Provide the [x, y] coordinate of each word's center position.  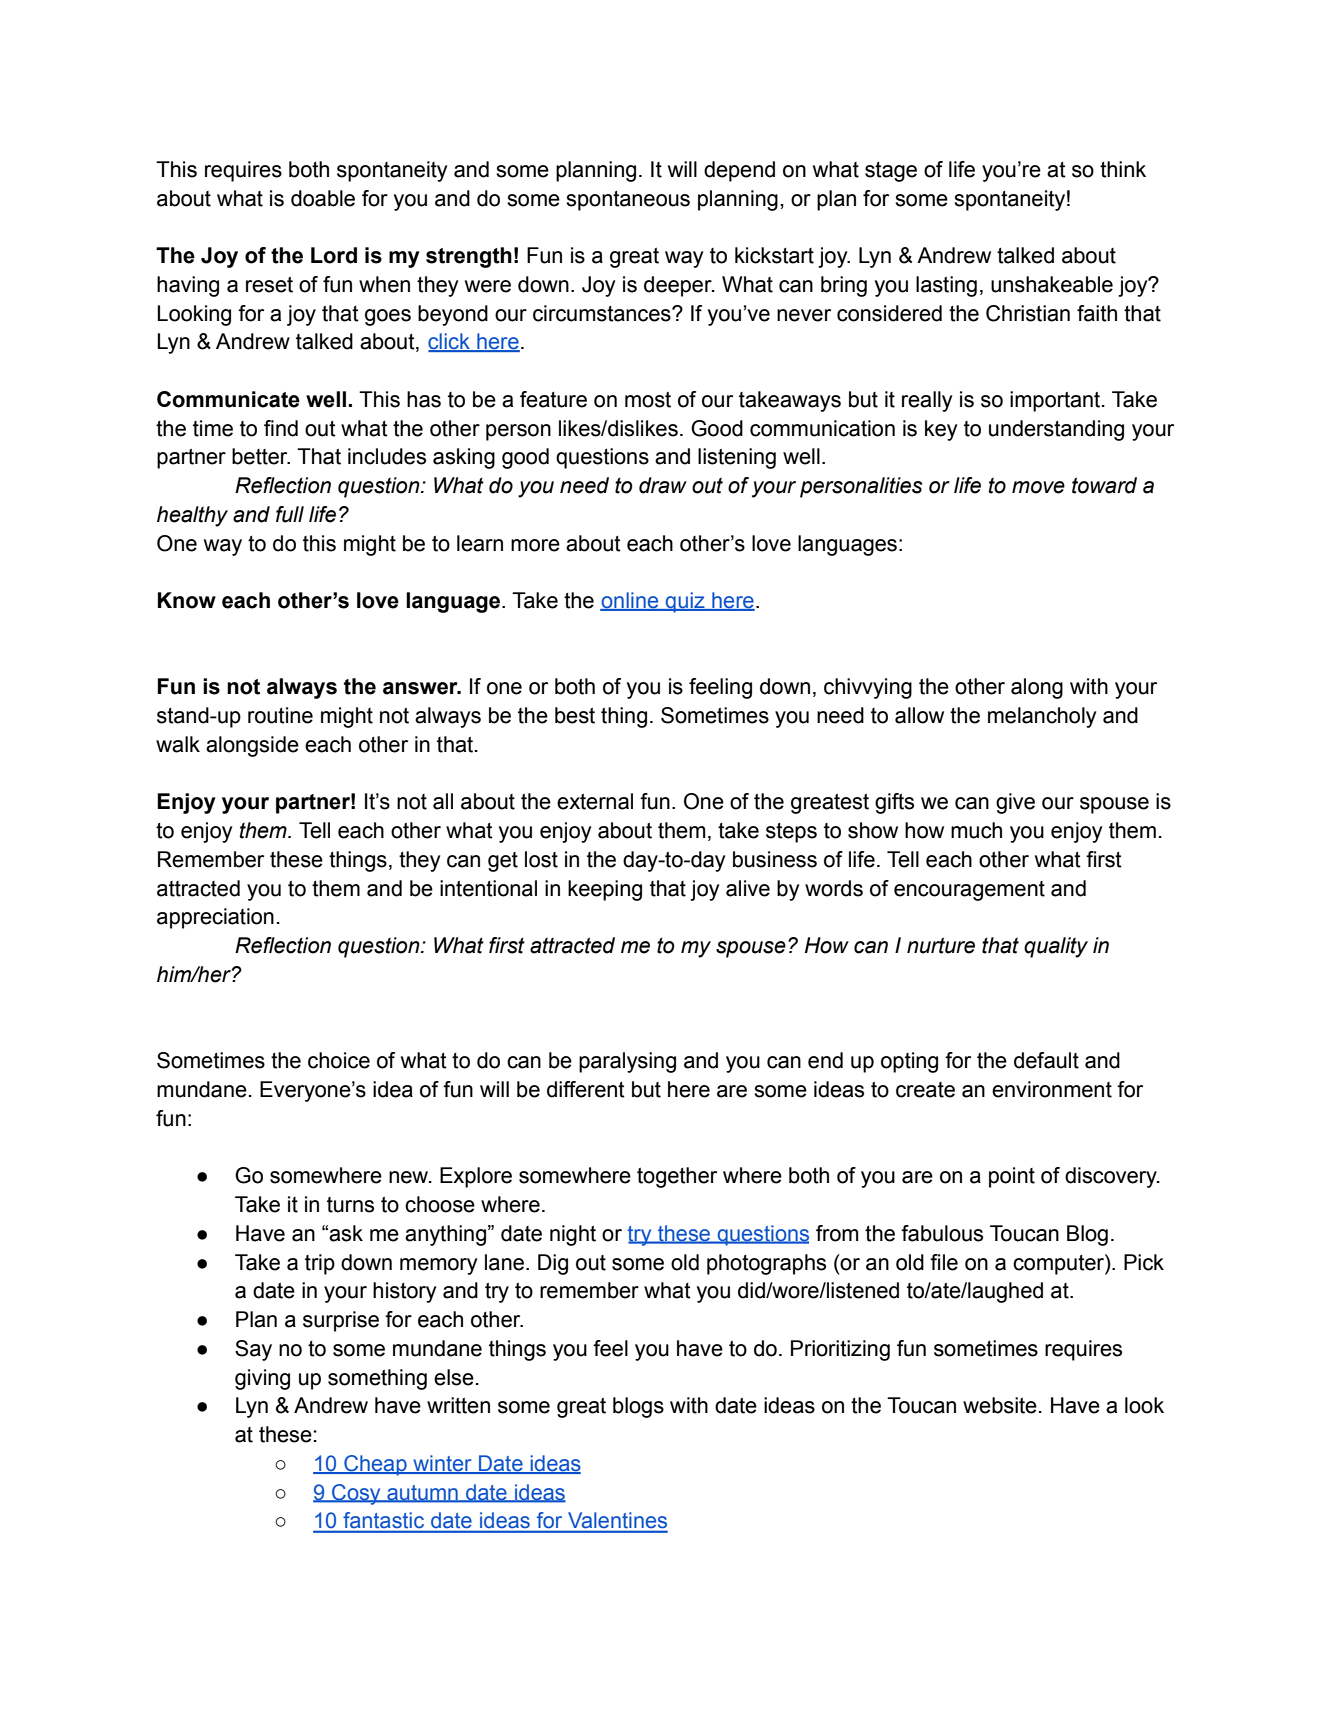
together [677, 1177]
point [1012, 1177]
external [595, 801]
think [1123, 169]
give [1015, 803]
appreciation [215, 918]
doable [323, 198]
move [1038, 487]
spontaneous [628, 201]
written [458, 1405]
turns [350, 1205]
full [290, 514]
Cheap [375, 1465]
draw [663, 485]
